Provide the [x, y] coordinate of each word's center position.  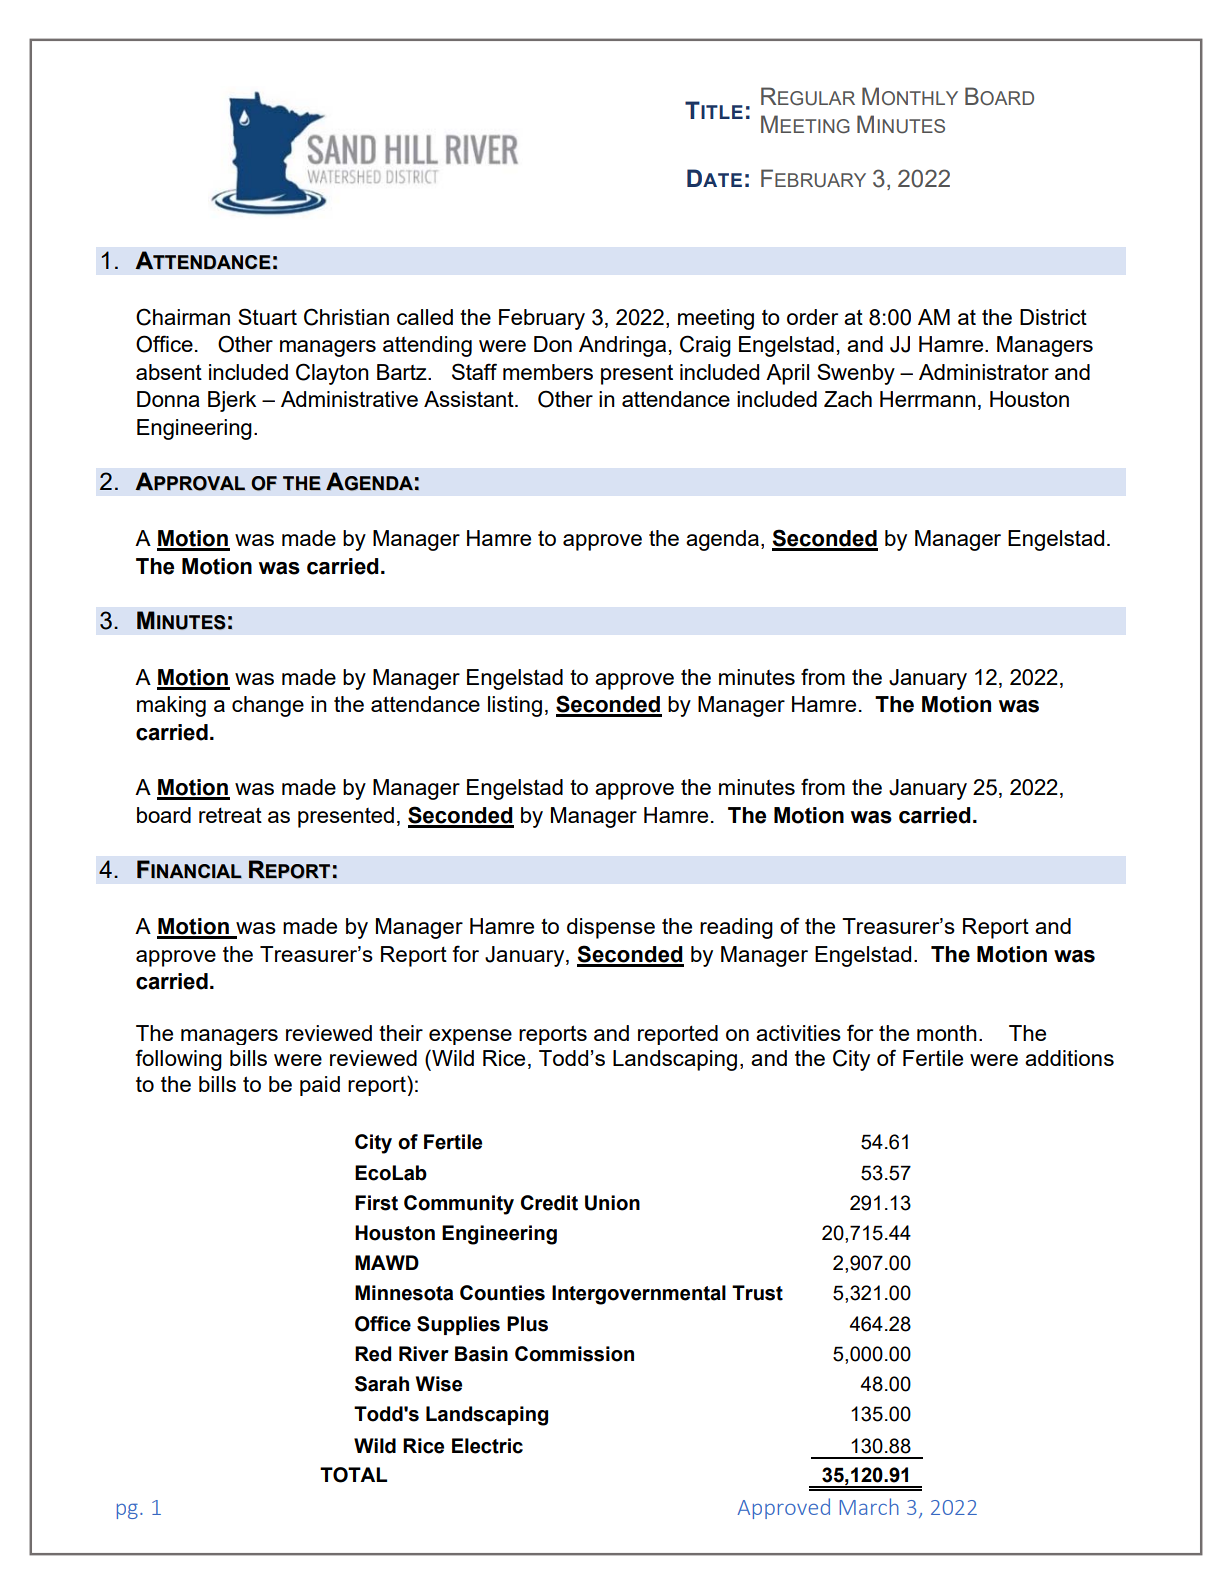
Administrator [984, 372]
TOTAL [353, 1475]
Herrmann [928, 399]
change [268, 706]
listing [515, 706]
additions [1069, 1058]
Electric [487, 1446]
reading [736, 928]
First [376, 1203]
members [548, 372]
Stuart [267, 316]
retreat [230, 815]
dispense [611, 928]
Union [612, 1203]
